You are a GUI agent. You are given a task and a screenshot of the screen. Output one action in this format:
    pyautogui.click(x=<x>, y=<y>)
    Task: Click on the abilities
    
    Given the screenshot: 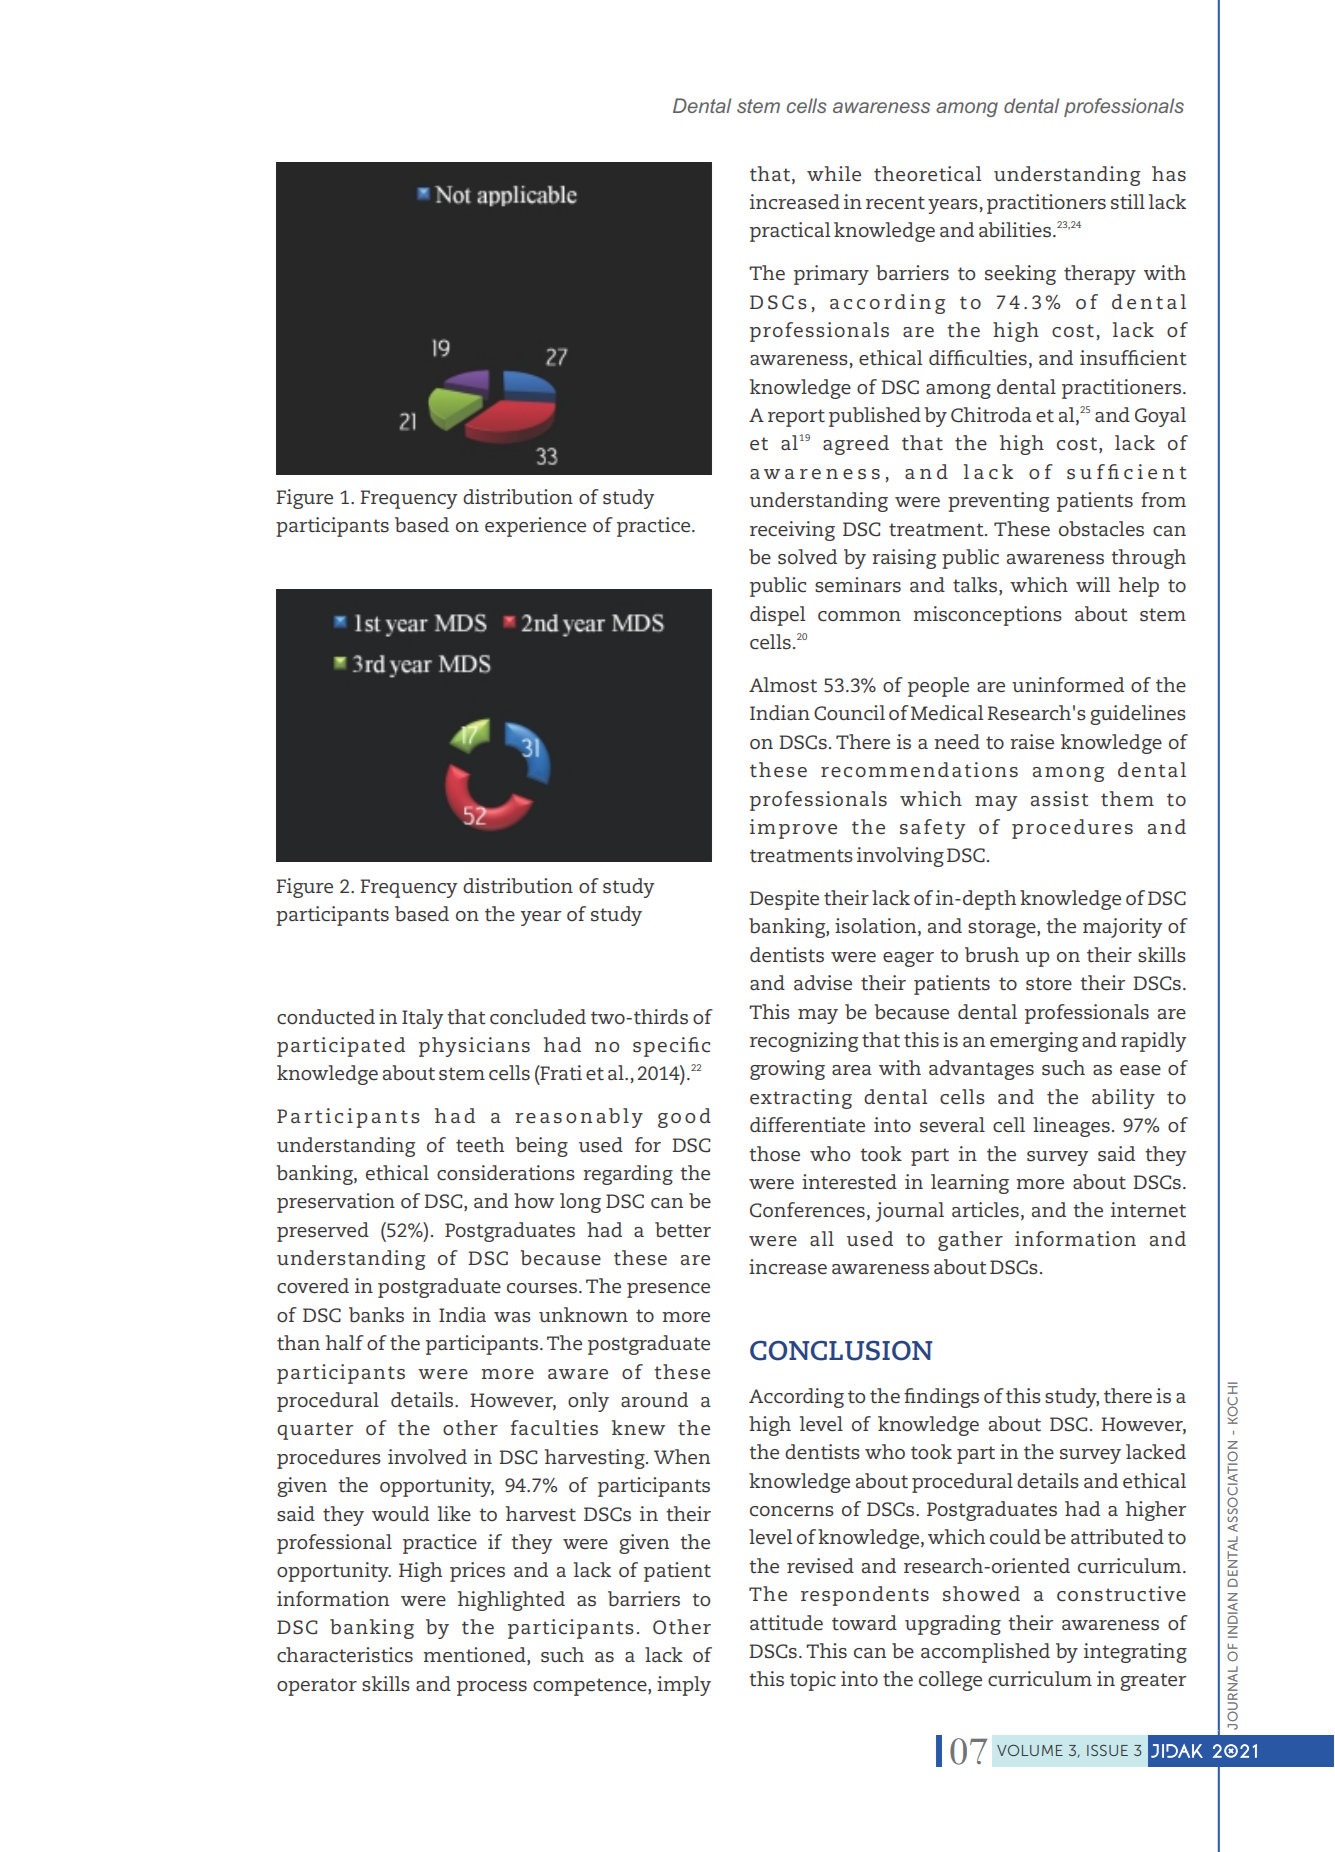 What is the action you would take?
    pyautogui.click(x=1015, y=230)
